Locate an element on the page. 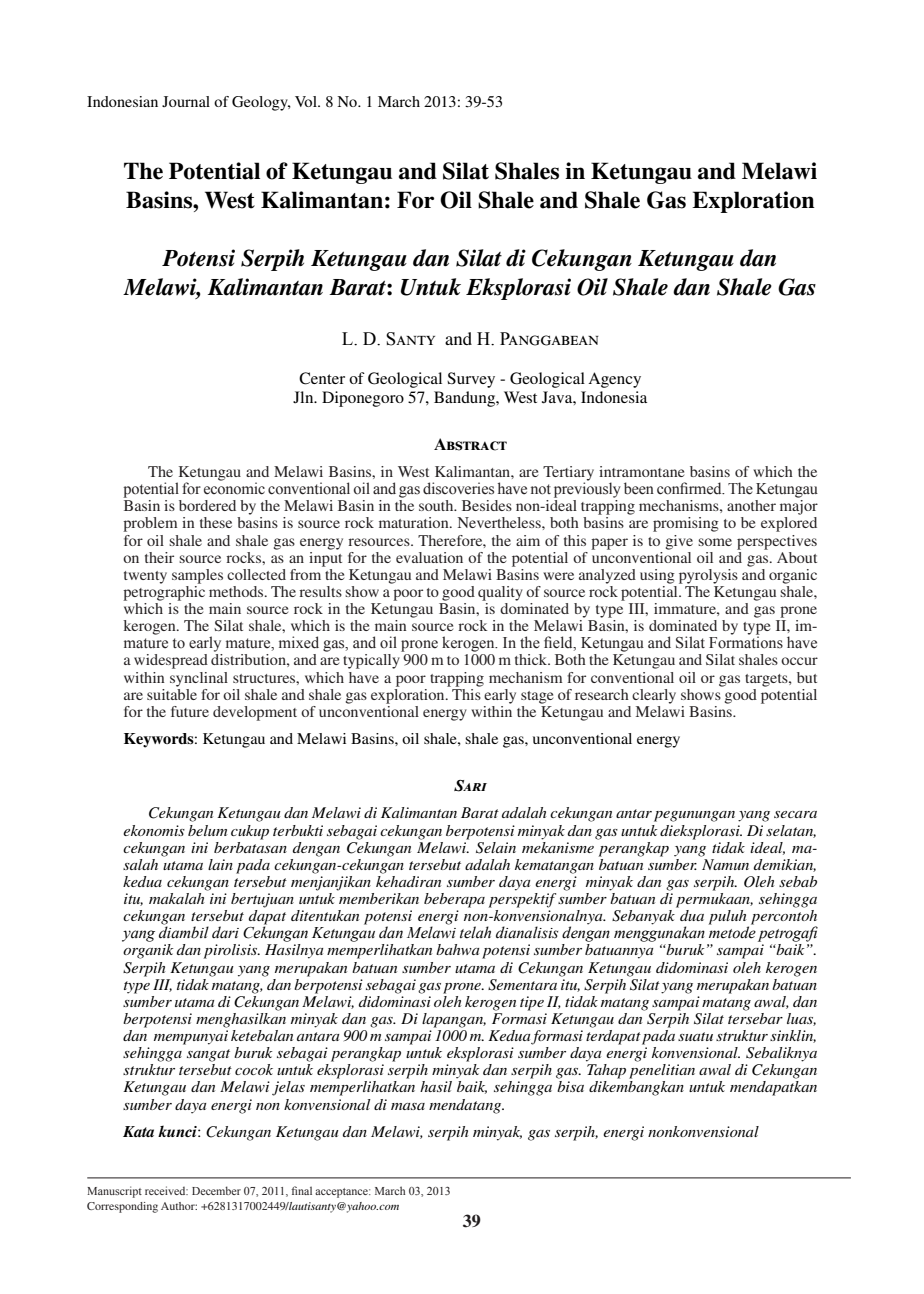 The image size is (924, 1294). Vol is located at coordinates (307, 101).
